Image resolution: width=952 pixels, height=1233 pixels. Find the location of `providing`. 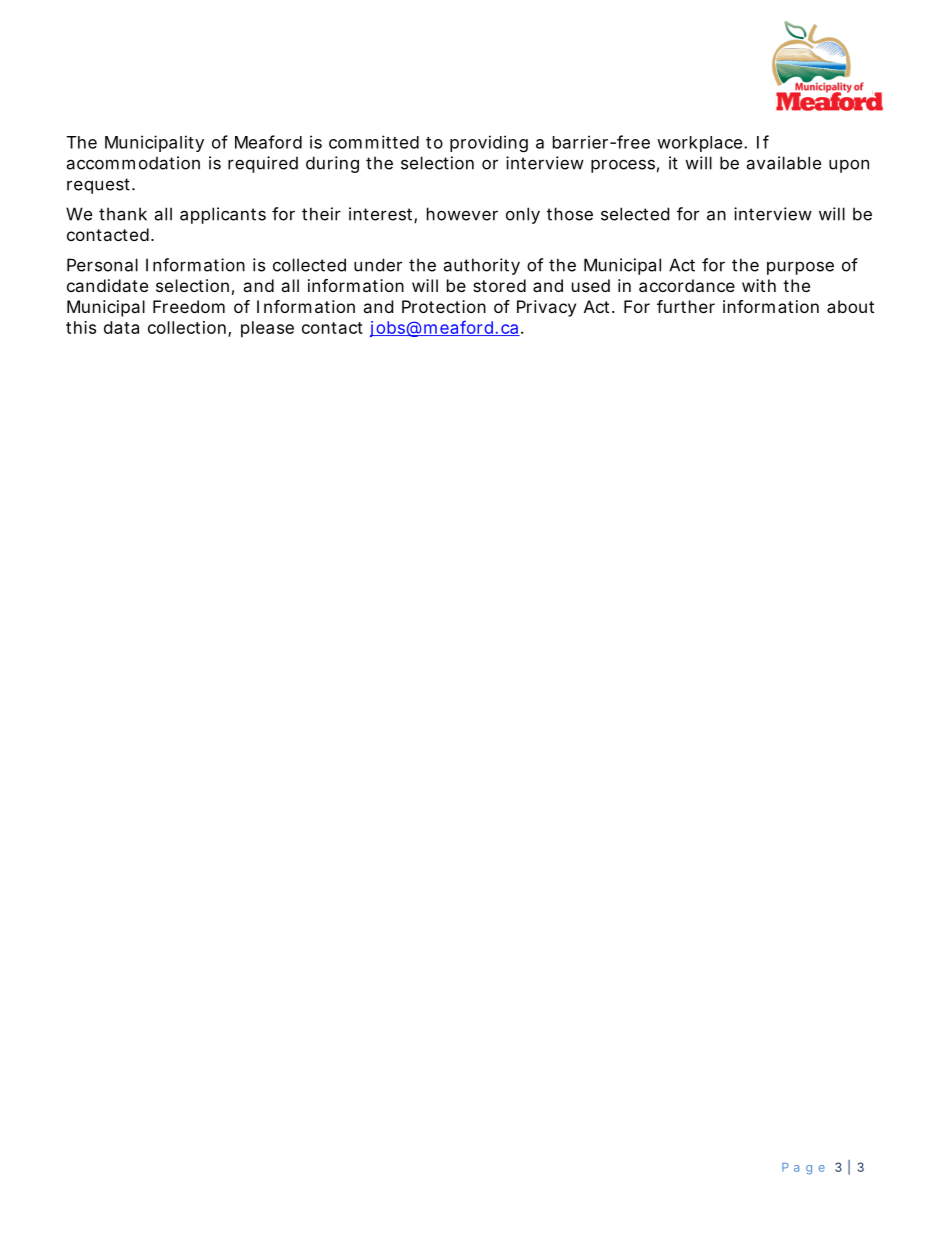

providing is located at coordinates (489, 143).
